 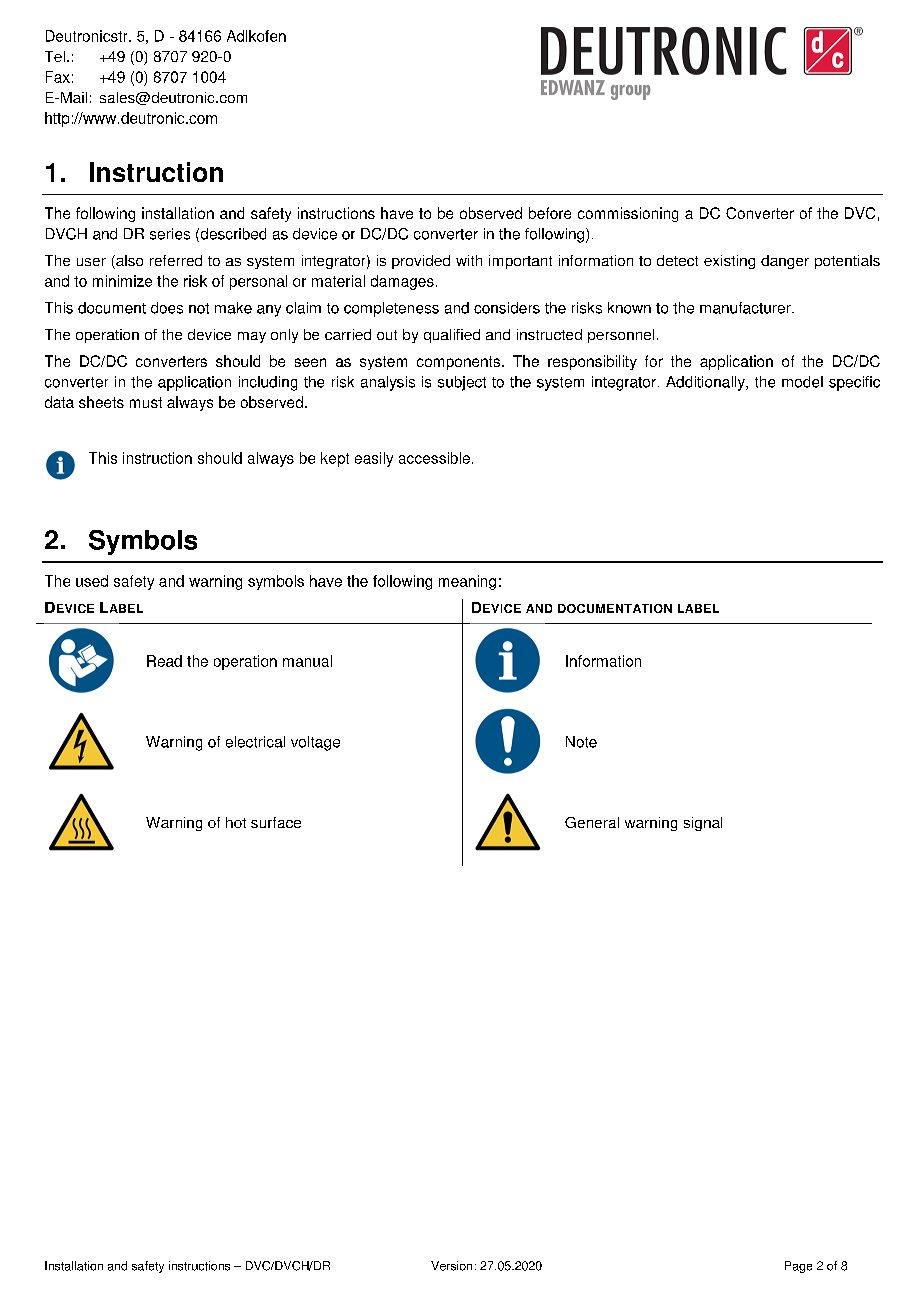 What do you see at coordinates (92, 581) in the page?
I see `used` at bounding box center [92, 581].
